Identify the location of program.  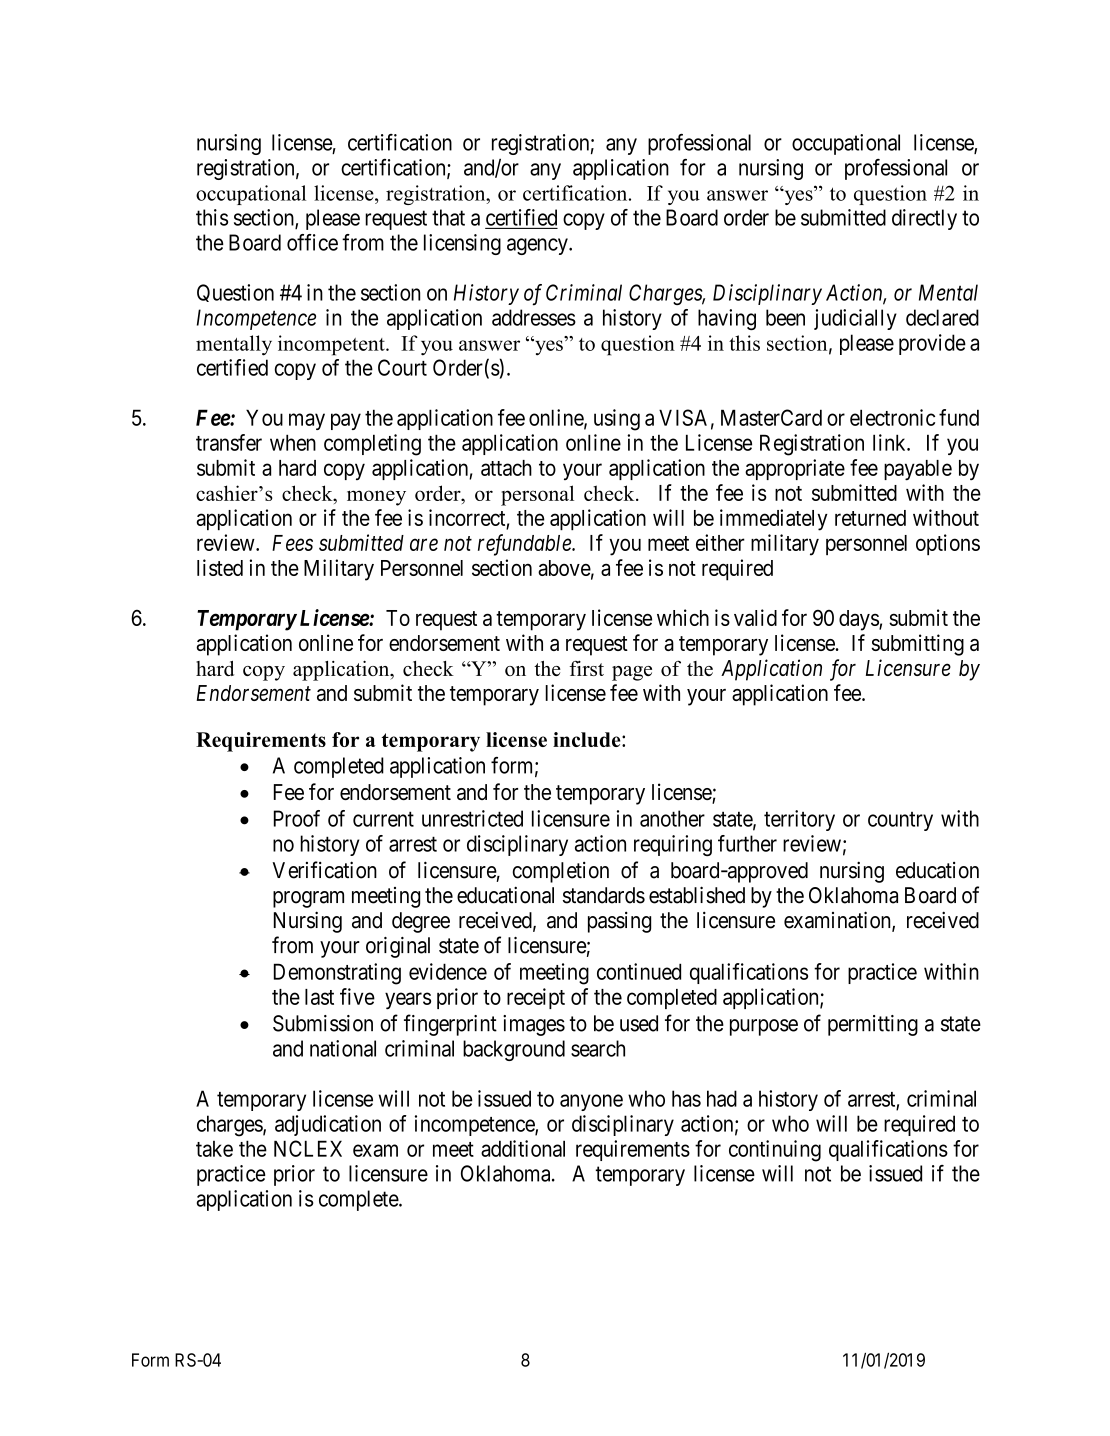
(308, 899).
